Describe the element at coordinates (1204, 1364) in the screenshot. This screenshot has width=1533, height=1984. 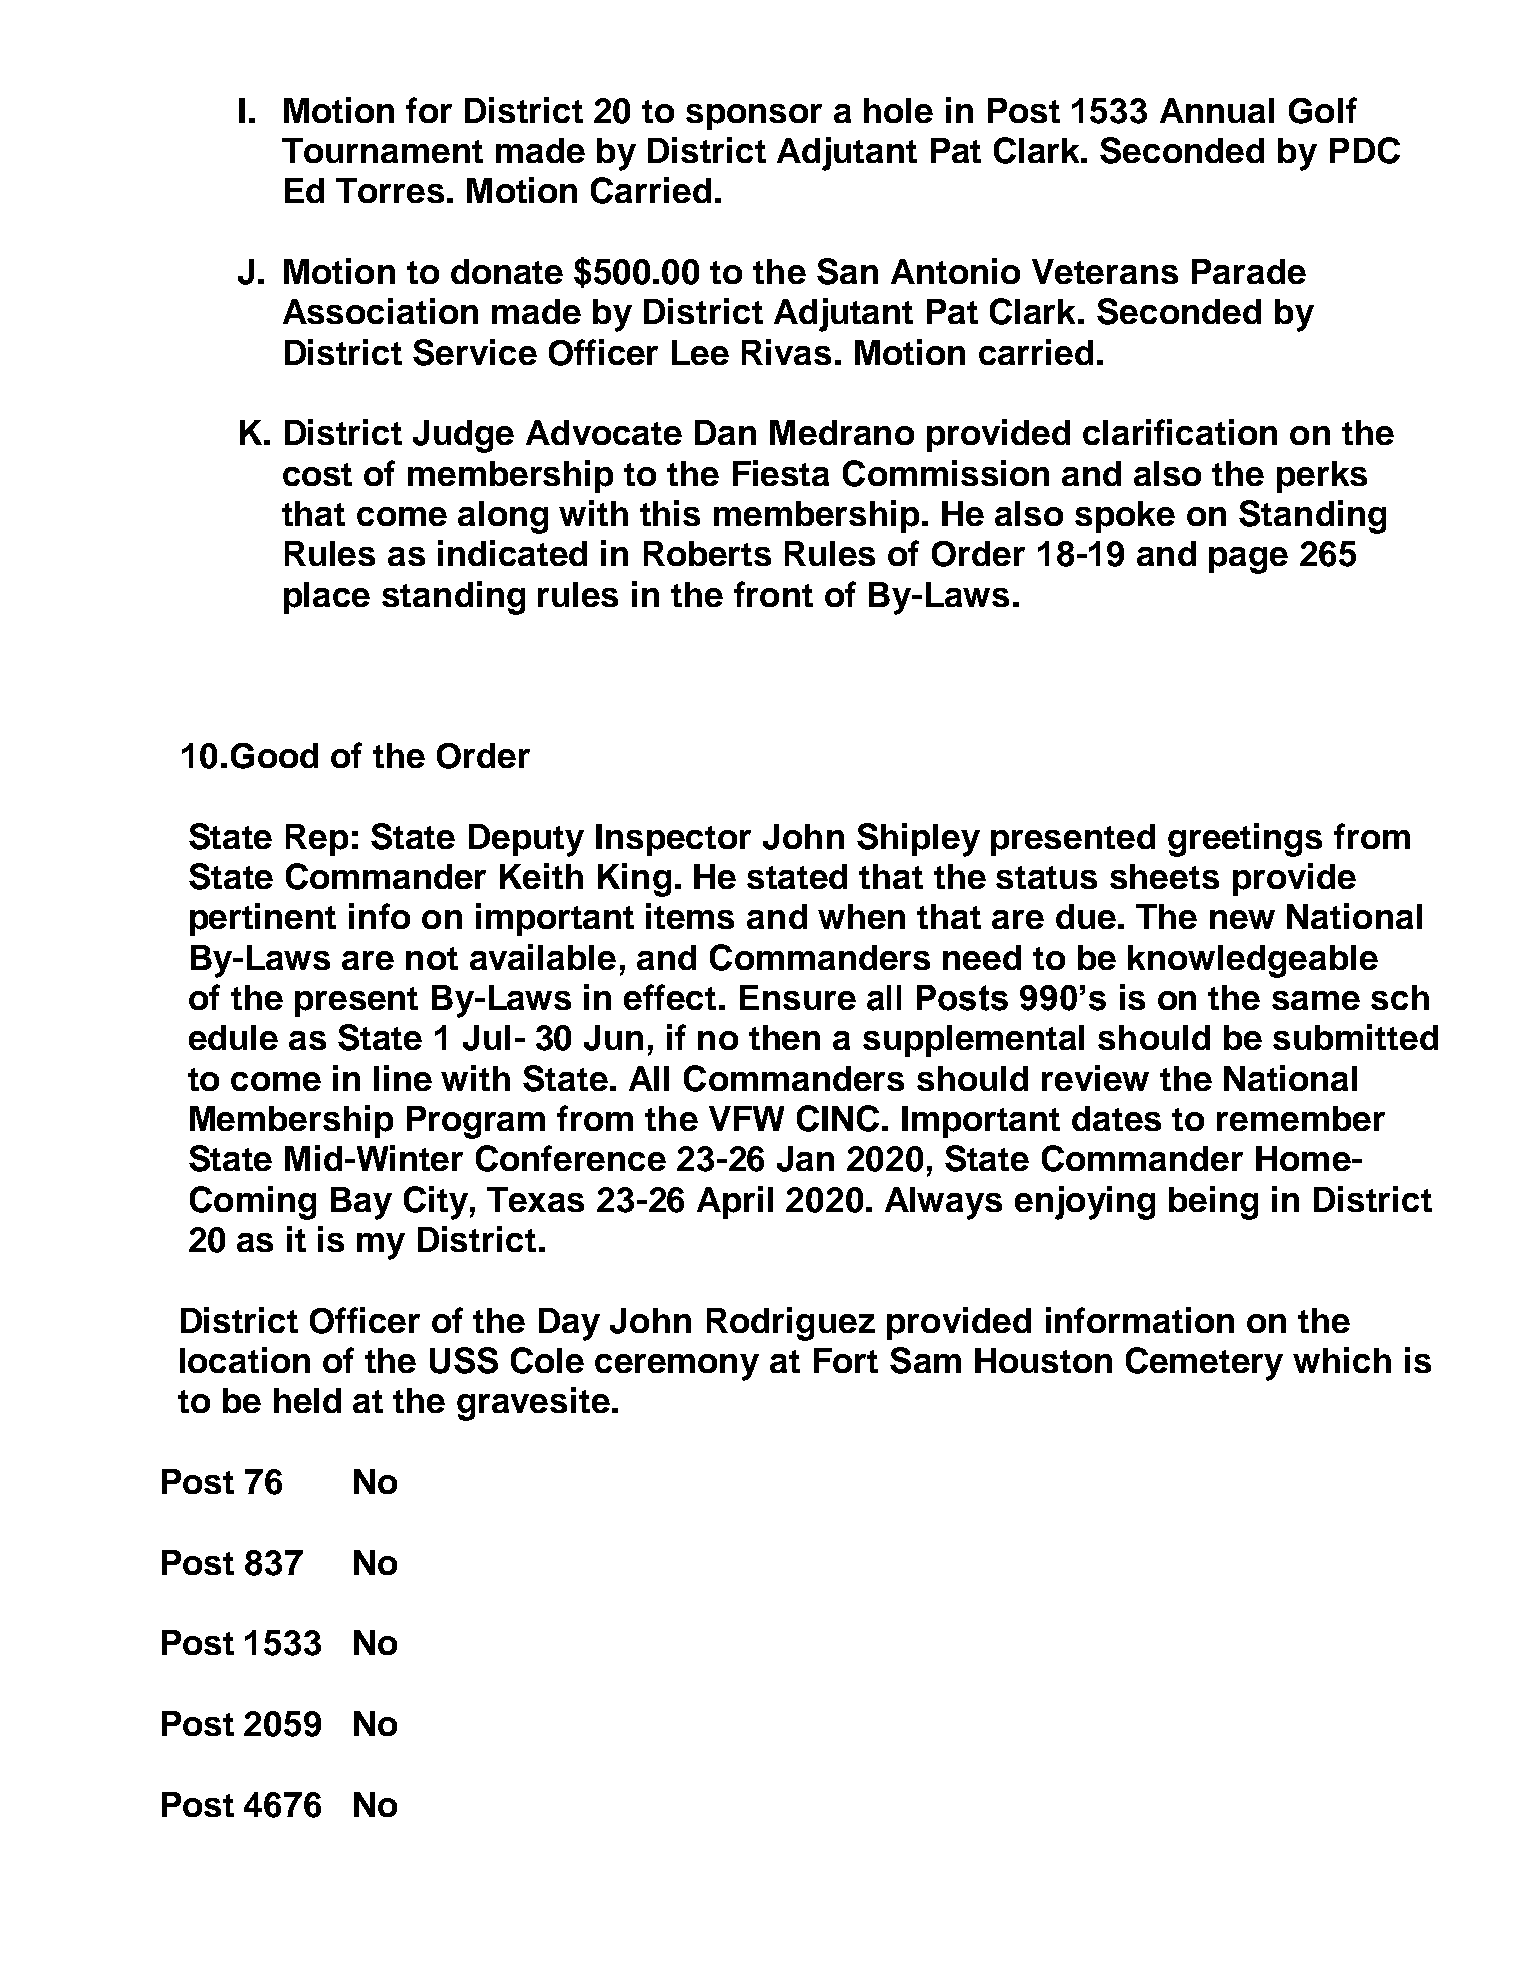
I see `Cemetery` at that location.
